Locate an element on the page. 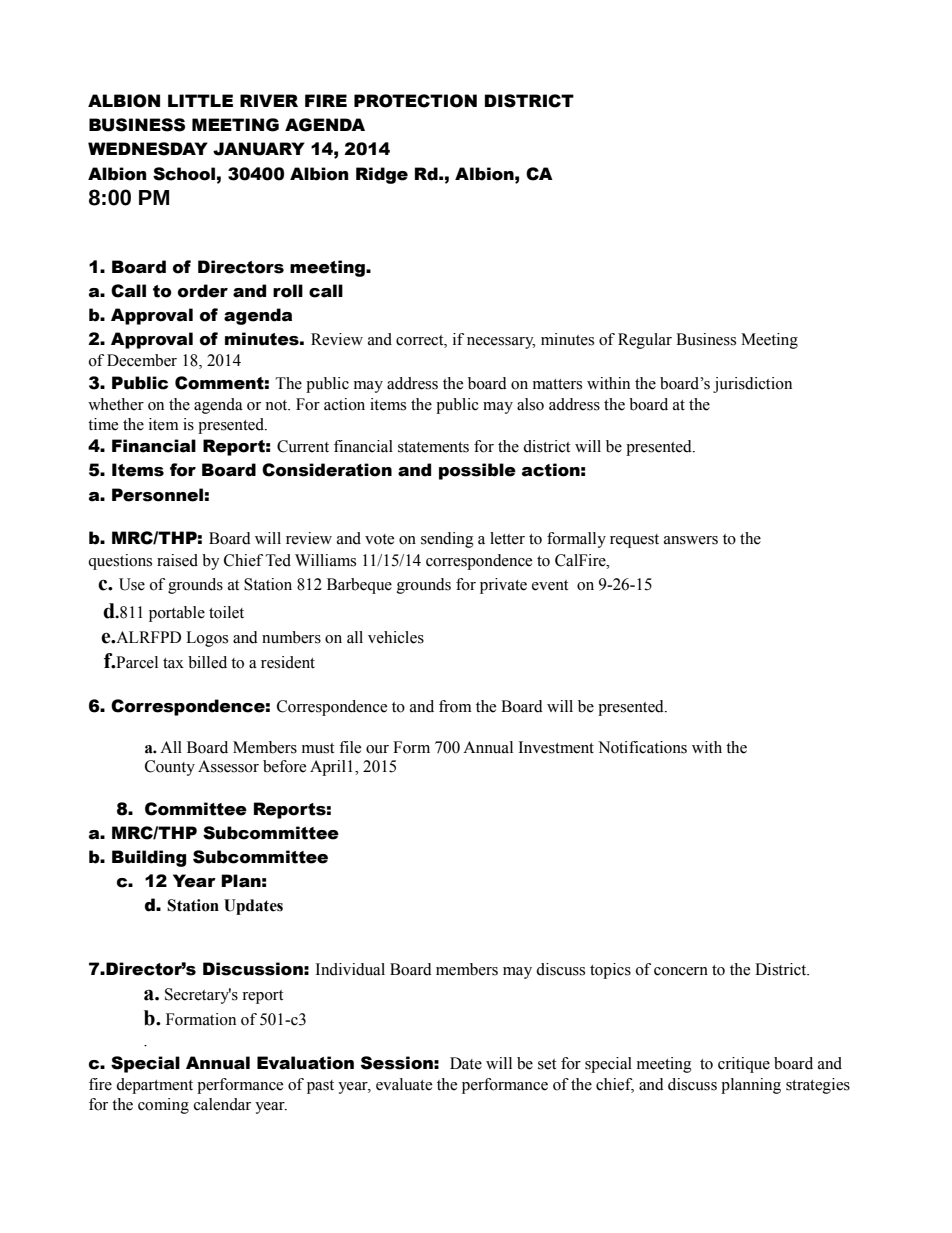  LITTLE is located at coordinates (200, 100).
